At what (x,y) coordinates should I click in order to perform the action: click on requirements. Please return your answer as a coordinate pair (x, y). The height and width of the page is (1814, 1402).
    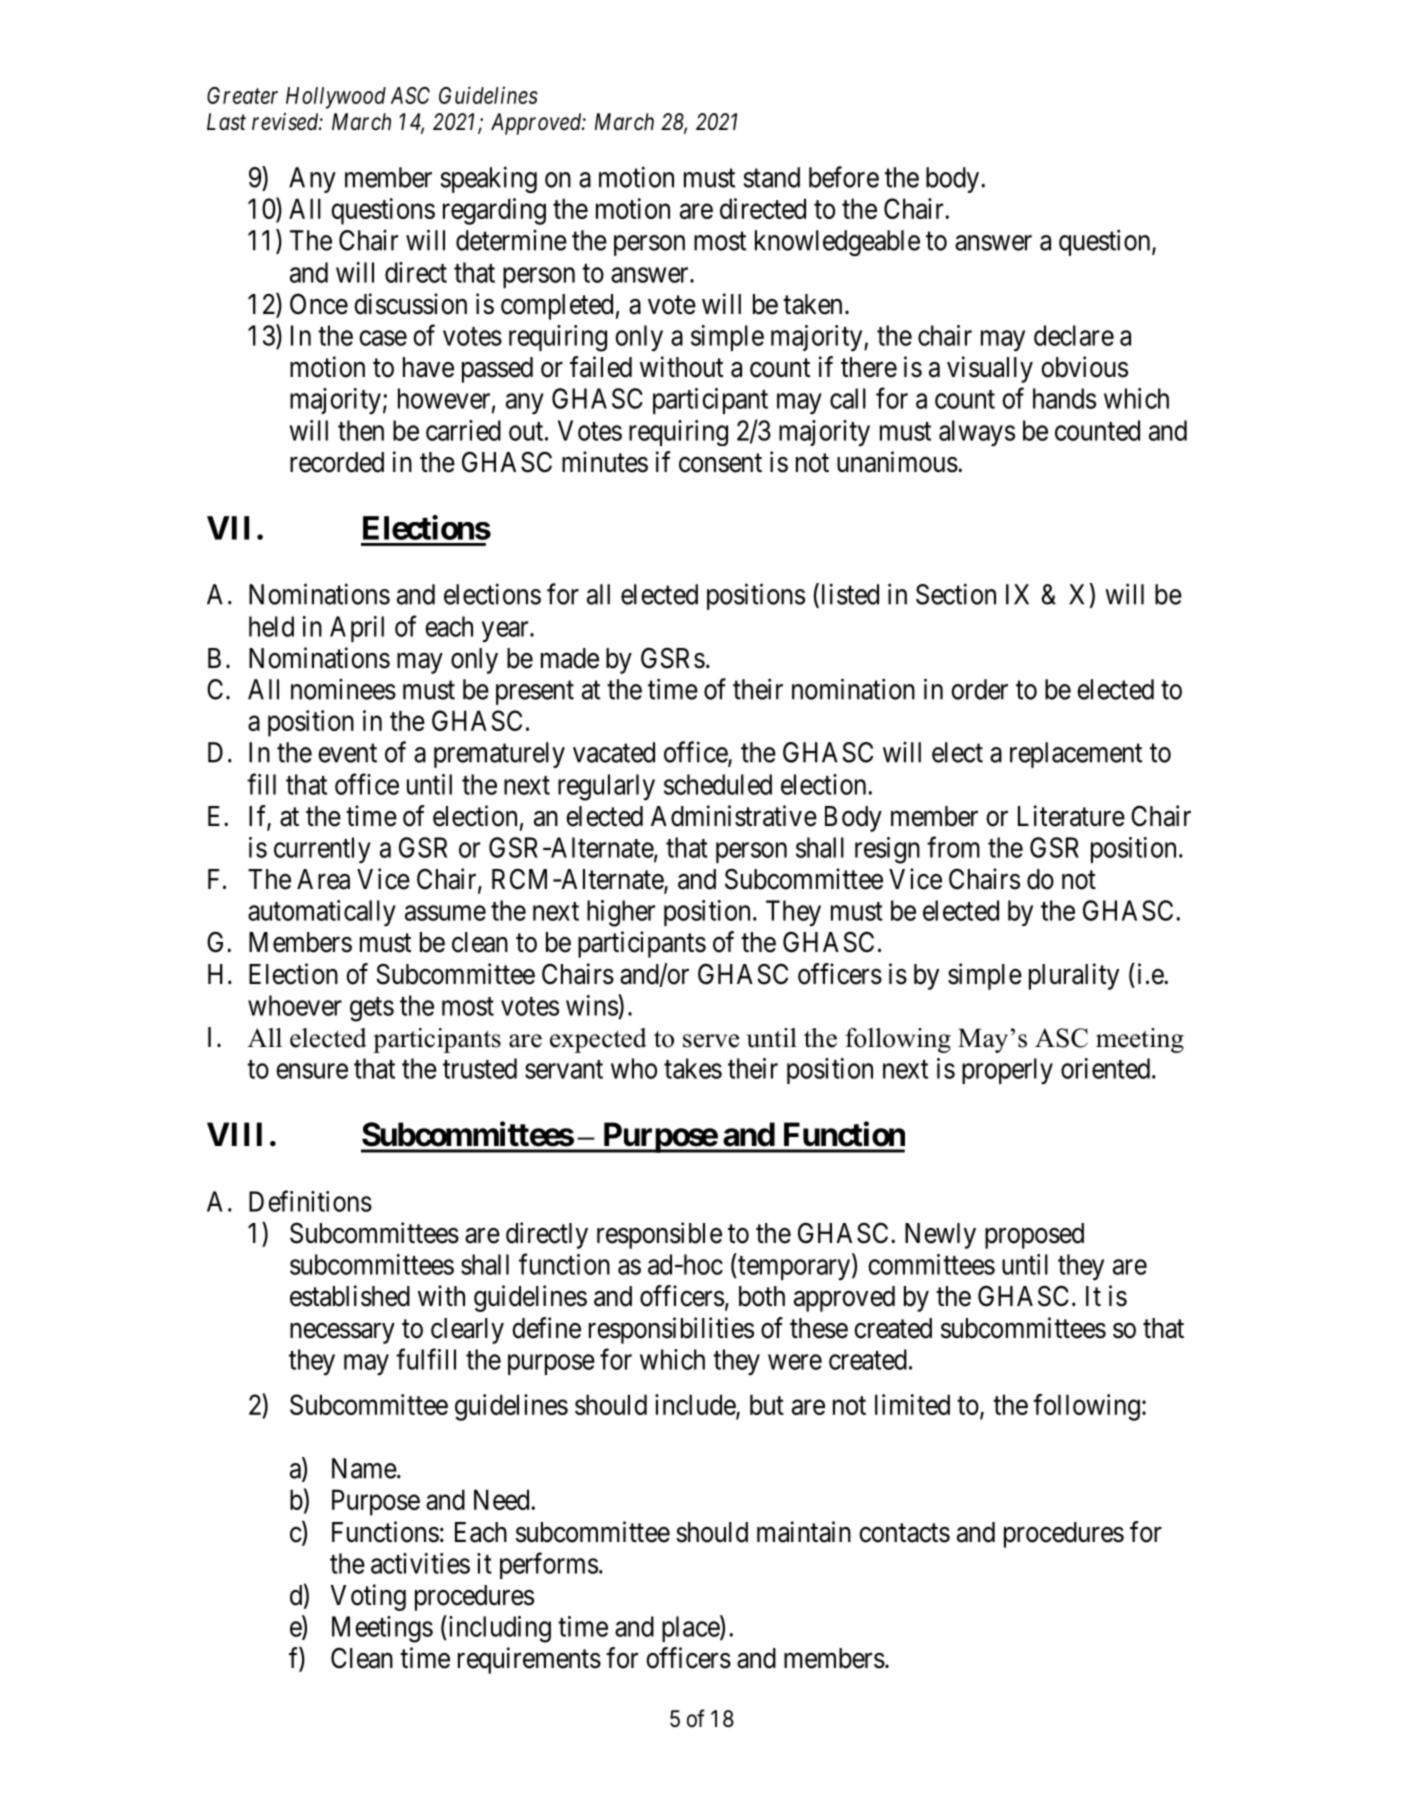
    Looking at the image, I should click on (529, 1660).
